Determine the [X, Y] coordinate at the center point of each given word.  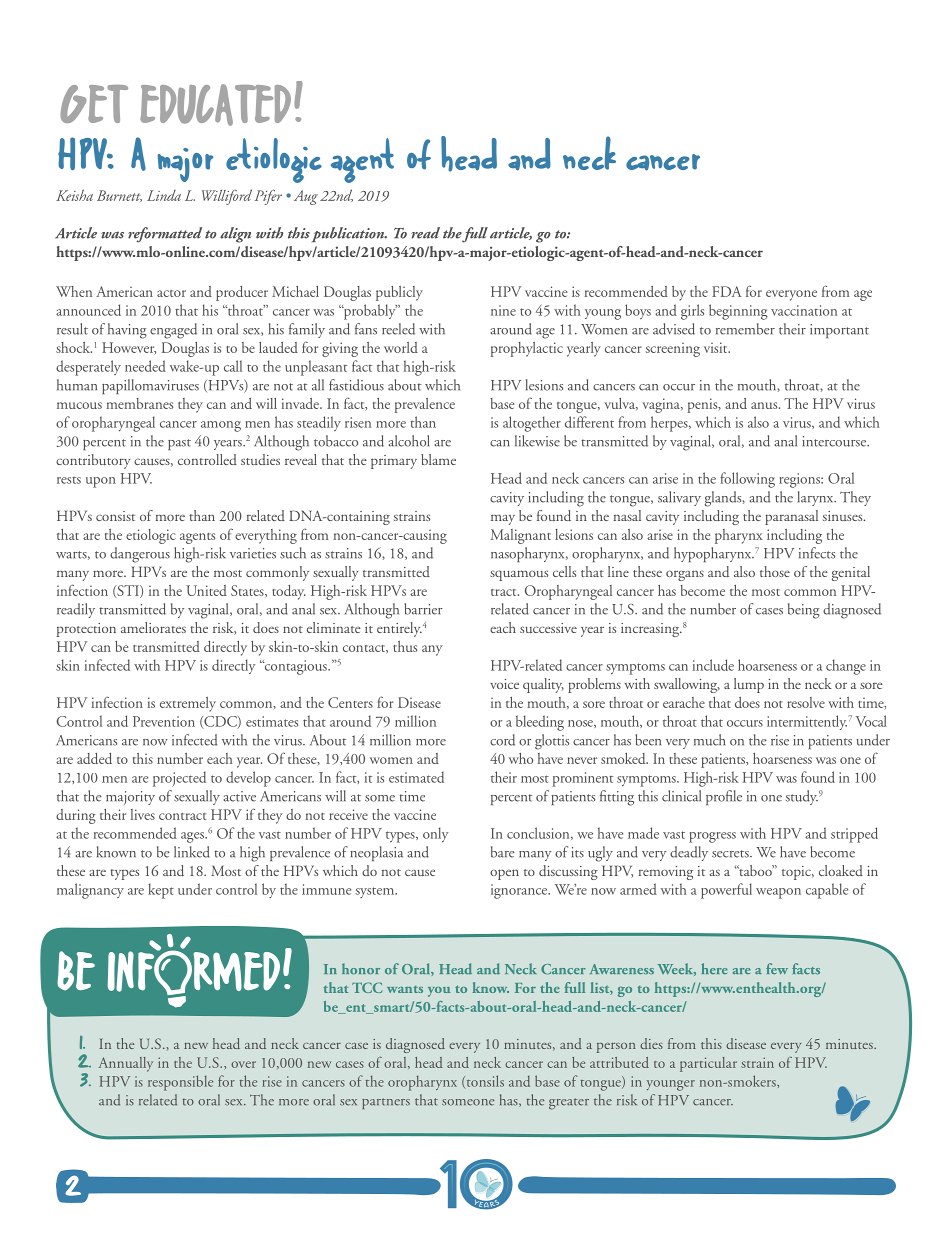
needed [145, 366]
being [804, 611]
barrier [423, 609]
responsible [180, 1083]
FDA [727, 291]
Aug [306, 197]
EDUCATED [215, 105]
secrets [731, 854]
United [206, 590]
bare [503, 852]
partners [386, 1103]
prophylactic [527, 349]
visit [717, 347]
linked [192, 852]
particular [708, 1064]
